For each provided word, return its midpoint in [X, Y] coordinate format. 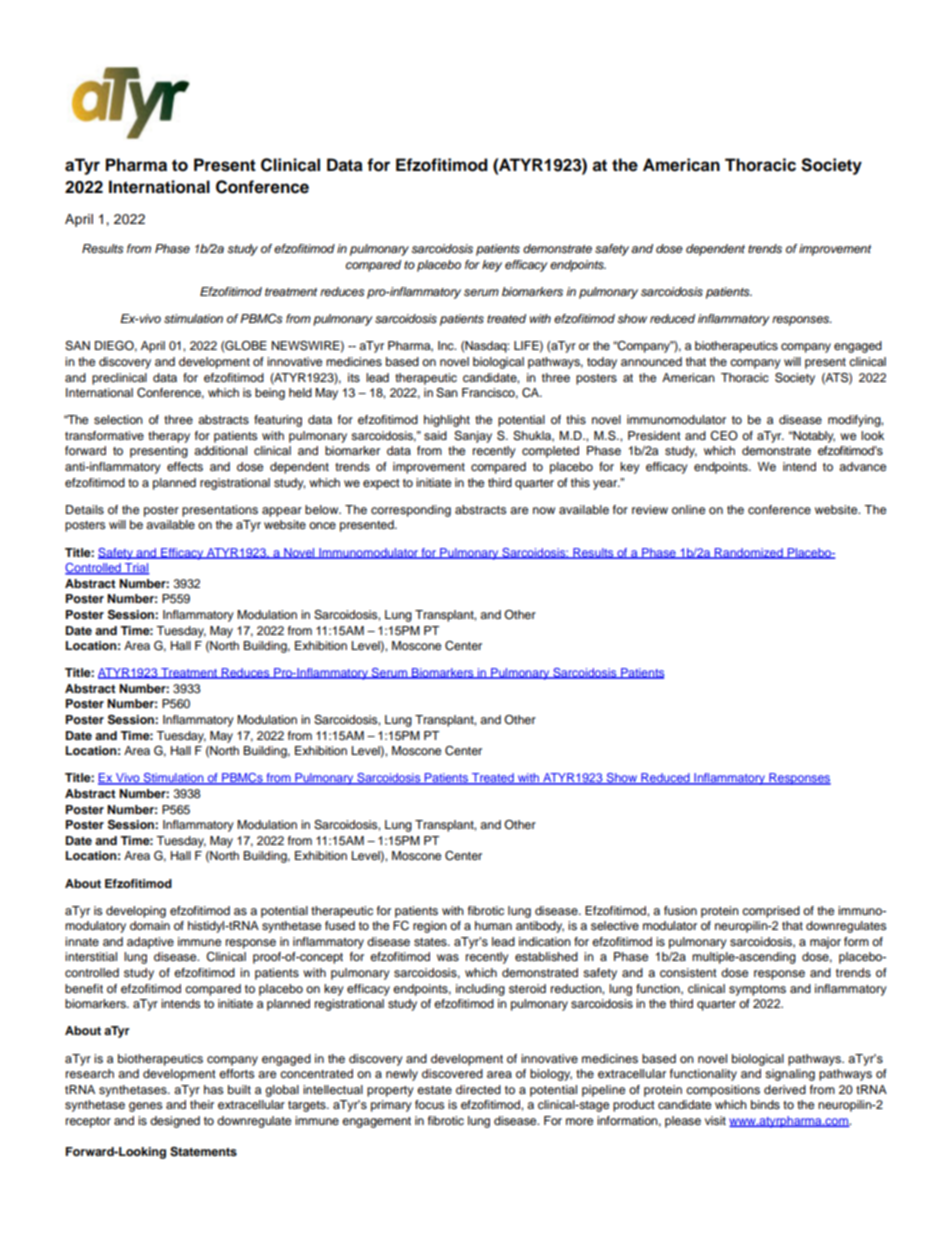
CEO [724, 436]
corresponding [411, 511]
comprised [771, 912]
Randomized [749, 553]
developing [136, 912]
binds [765, 1104]
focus [429, 1104]
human [493, 925]
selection [118, 419]
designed [175, 1122]
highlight [447, 421]
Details [85, 509]
